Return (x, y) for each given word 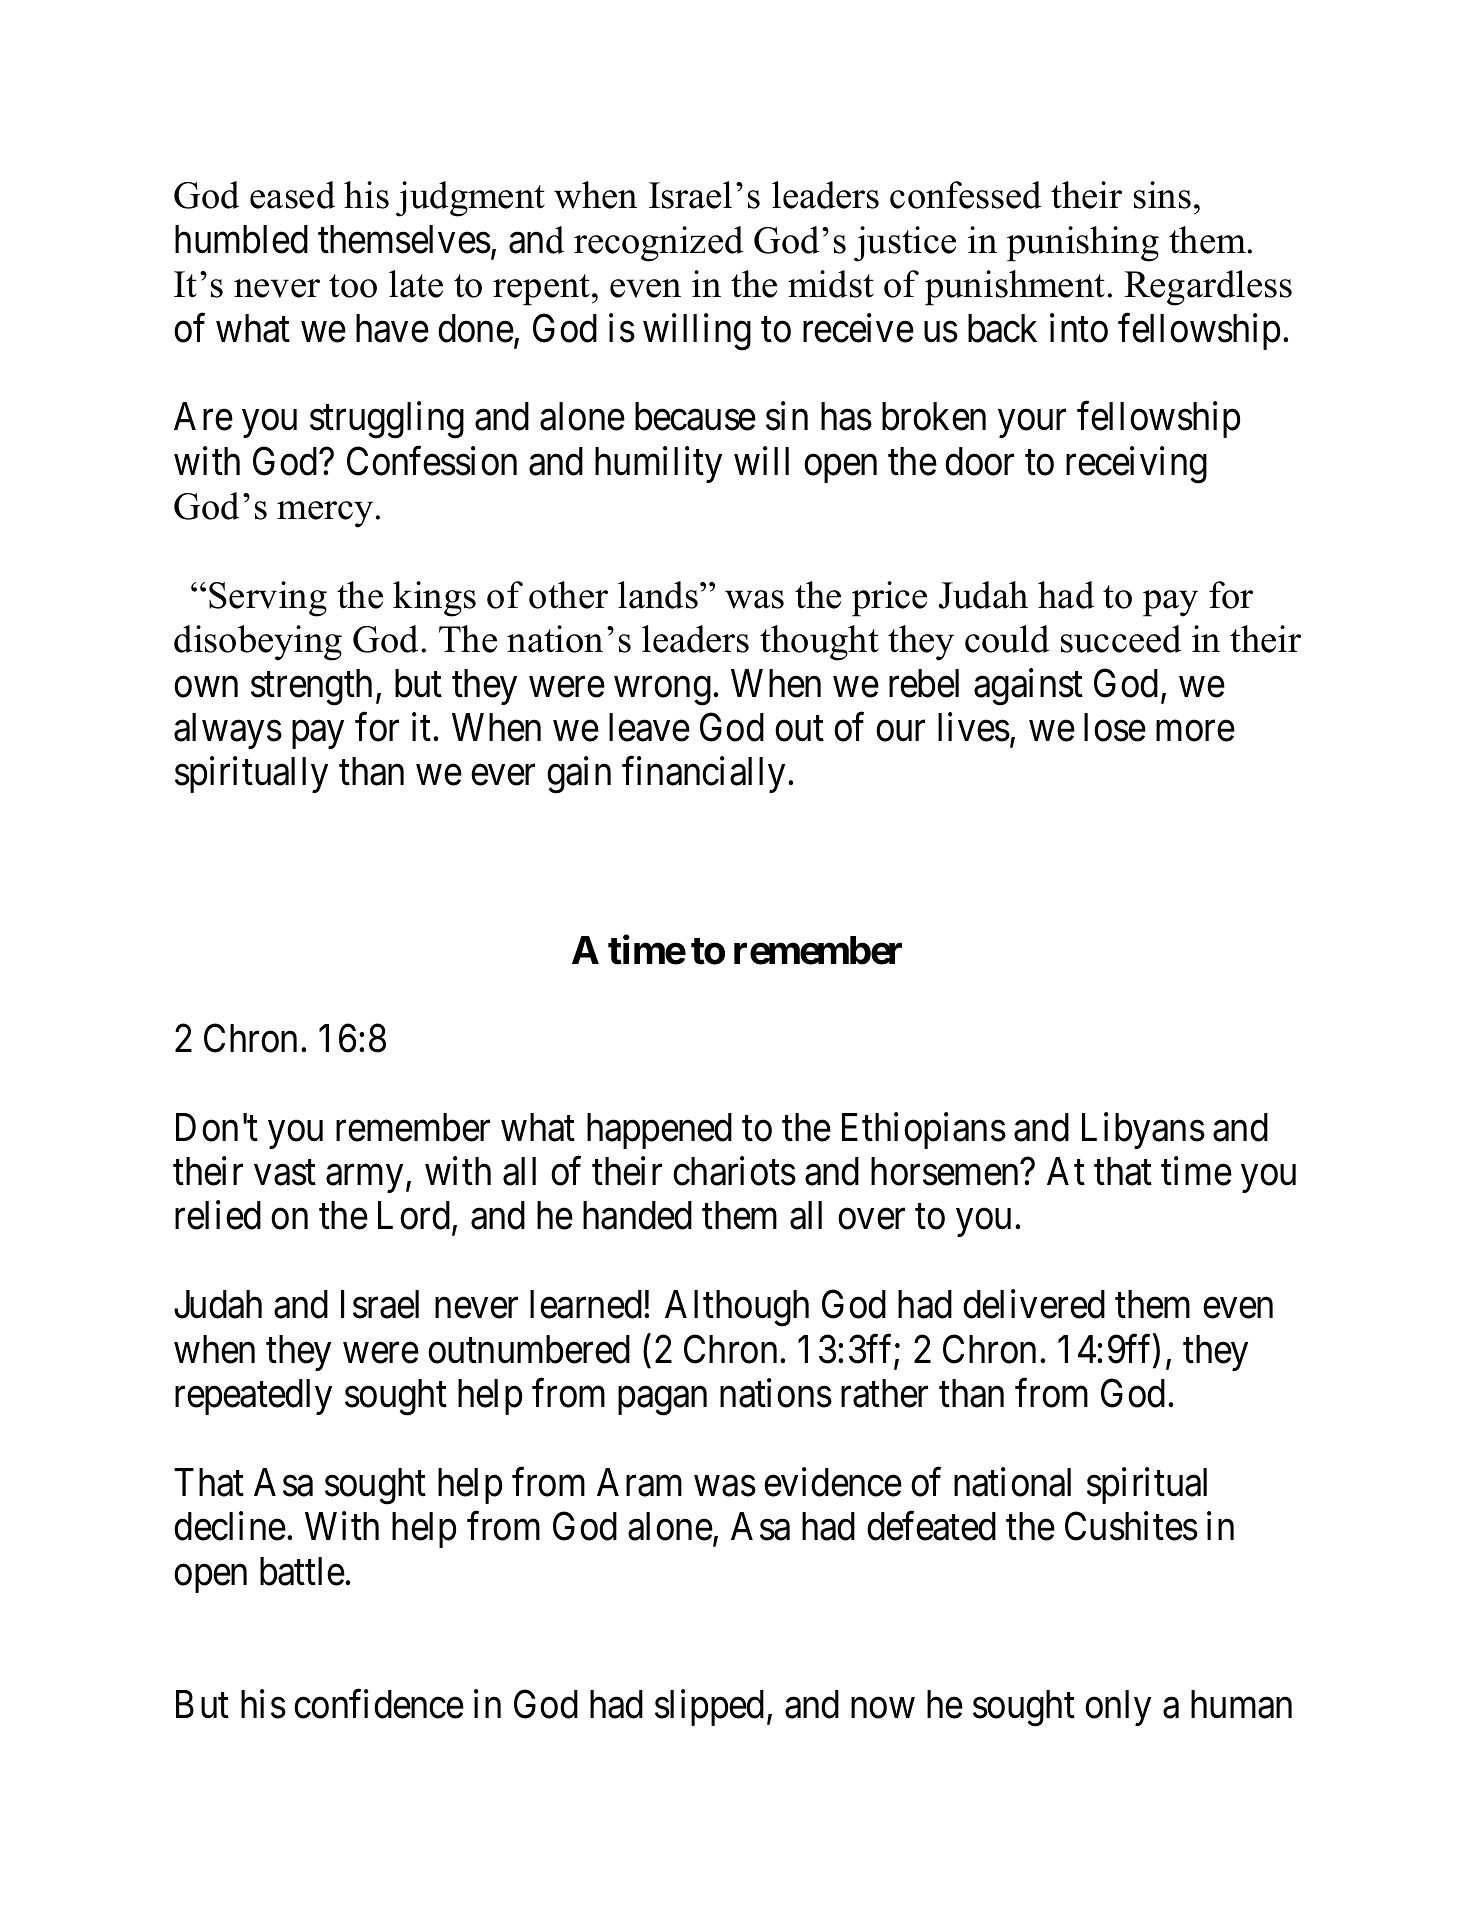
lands (658, 595)
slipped (709, 1708)
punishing (1083, 244)
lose (1115, 727)
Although (737, 1308)
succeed (1121, 639)
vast (285, 1173)
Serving (268, 599)
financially (705, 775)
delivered (1034, 1304)
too (353, 286)
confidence (379, 1704)
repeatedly (253, 1397)
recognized (658, 244)
